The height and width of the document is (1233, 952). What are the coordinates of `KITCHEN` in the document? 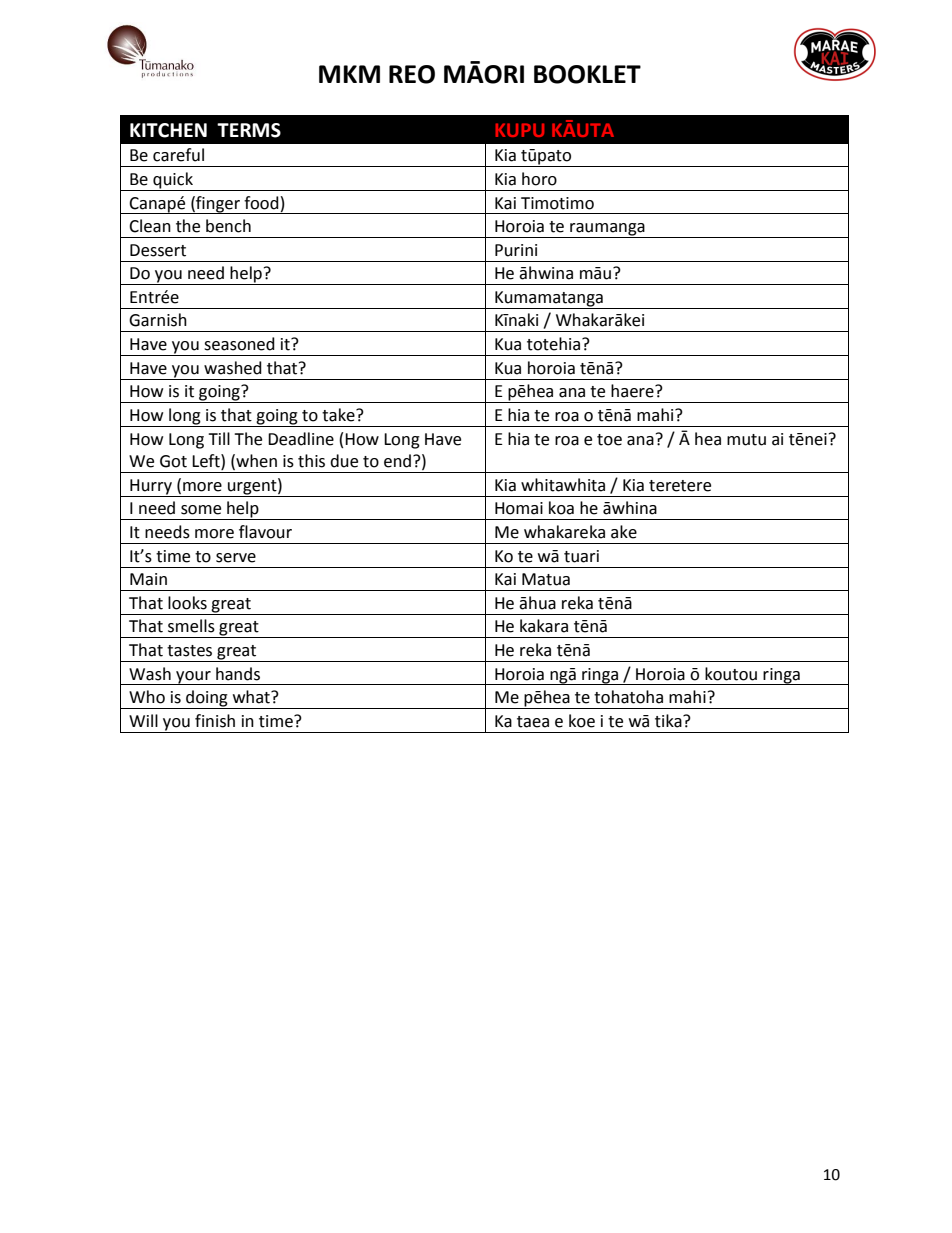 It's located at (168, 130).
